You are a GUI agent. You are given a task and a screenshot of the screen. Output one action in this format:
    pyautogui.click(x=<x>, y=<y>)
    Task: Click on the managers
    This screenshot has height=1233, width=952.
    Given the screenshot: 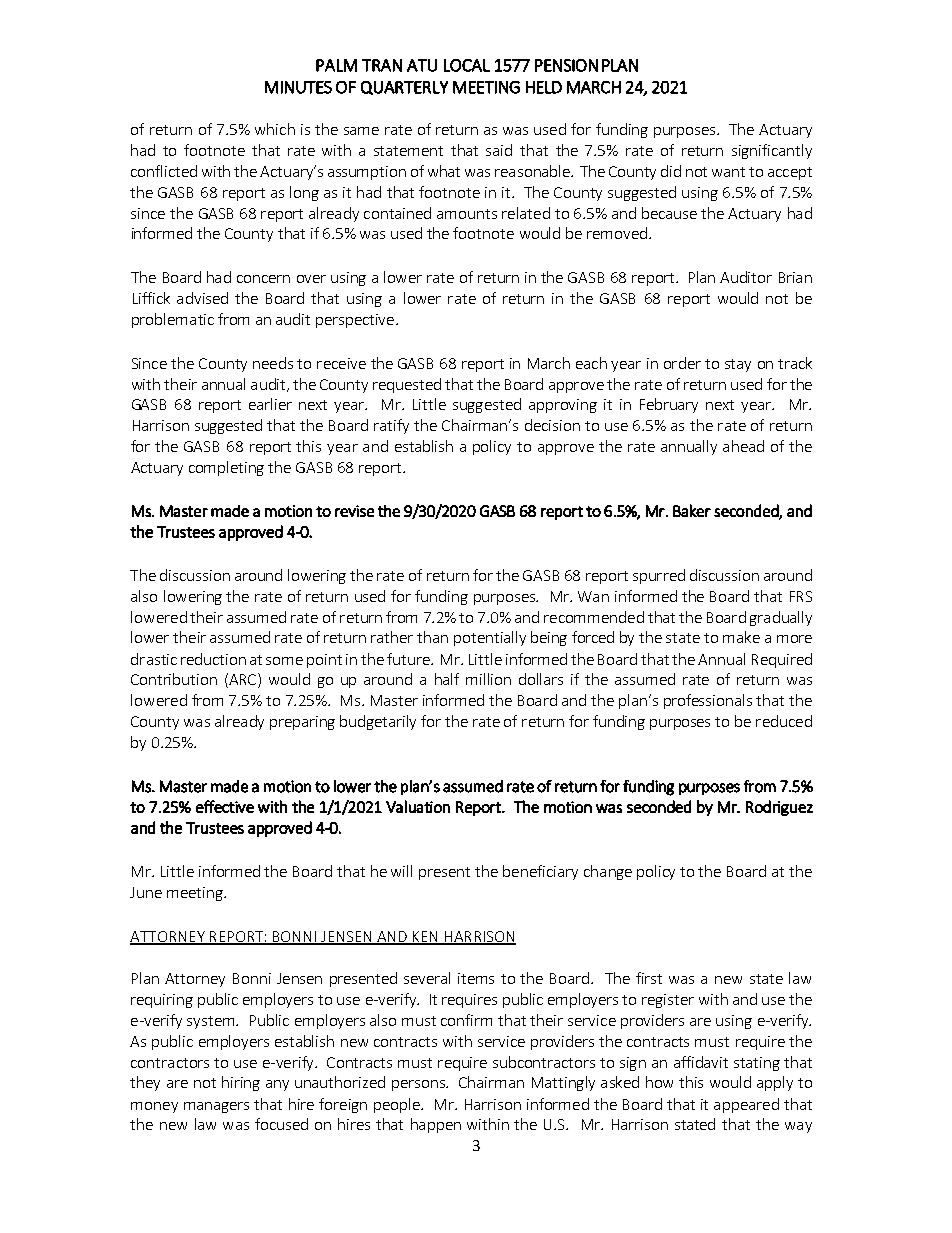 What is the action you would take?
    pyautogui.click(x=216, y=1107)
